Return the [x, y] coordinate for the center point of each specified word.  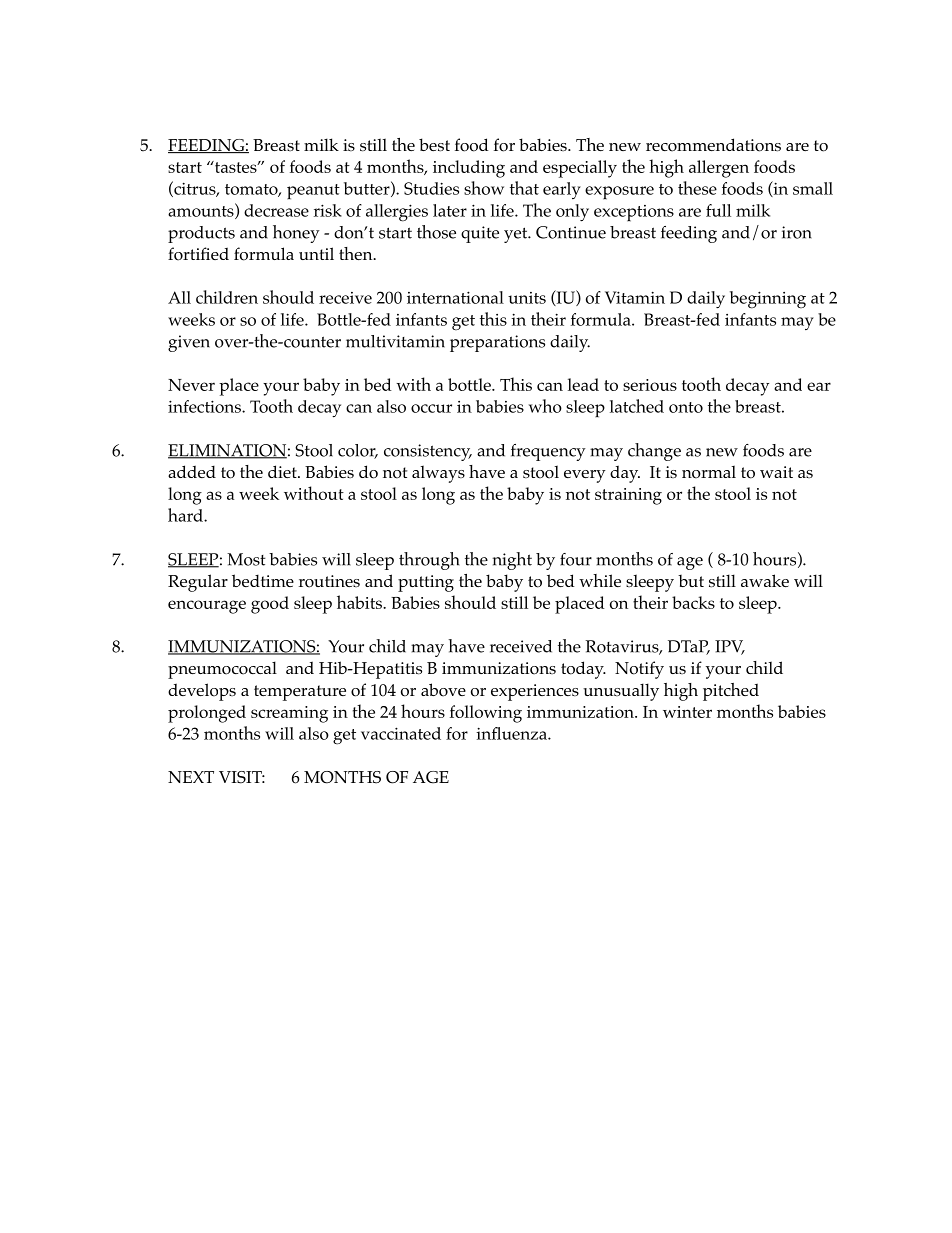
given [189, 343]
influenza [512, 733]
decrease [276, 210]
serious [650, 385]
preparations [497, 343]
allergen [719, 169]
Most [246, 559]
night [512, 561]
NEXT [191, 777]
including [469, 169]
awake [765, 580]
